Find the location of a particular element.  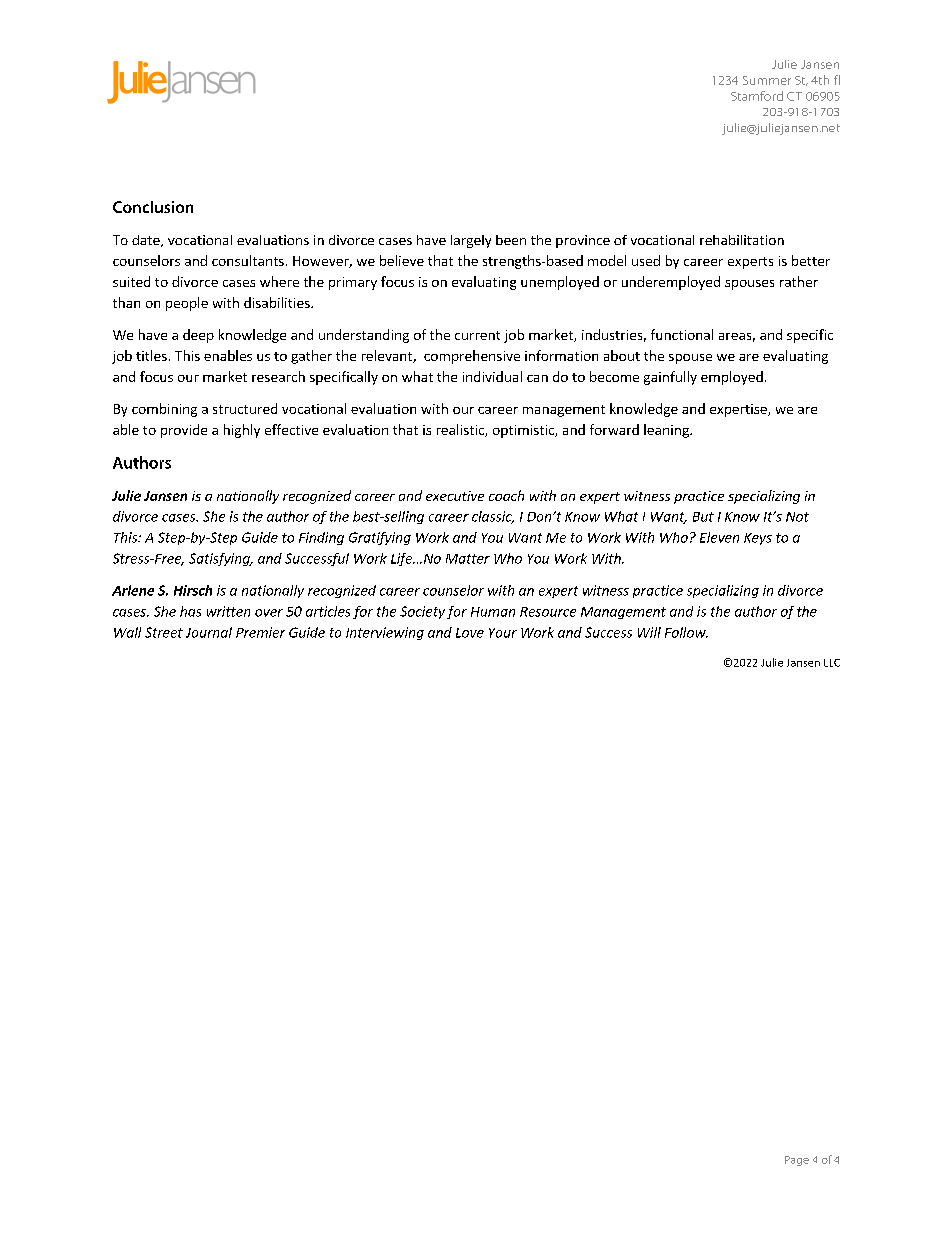

Journal is located at coordinates (209, 632).
